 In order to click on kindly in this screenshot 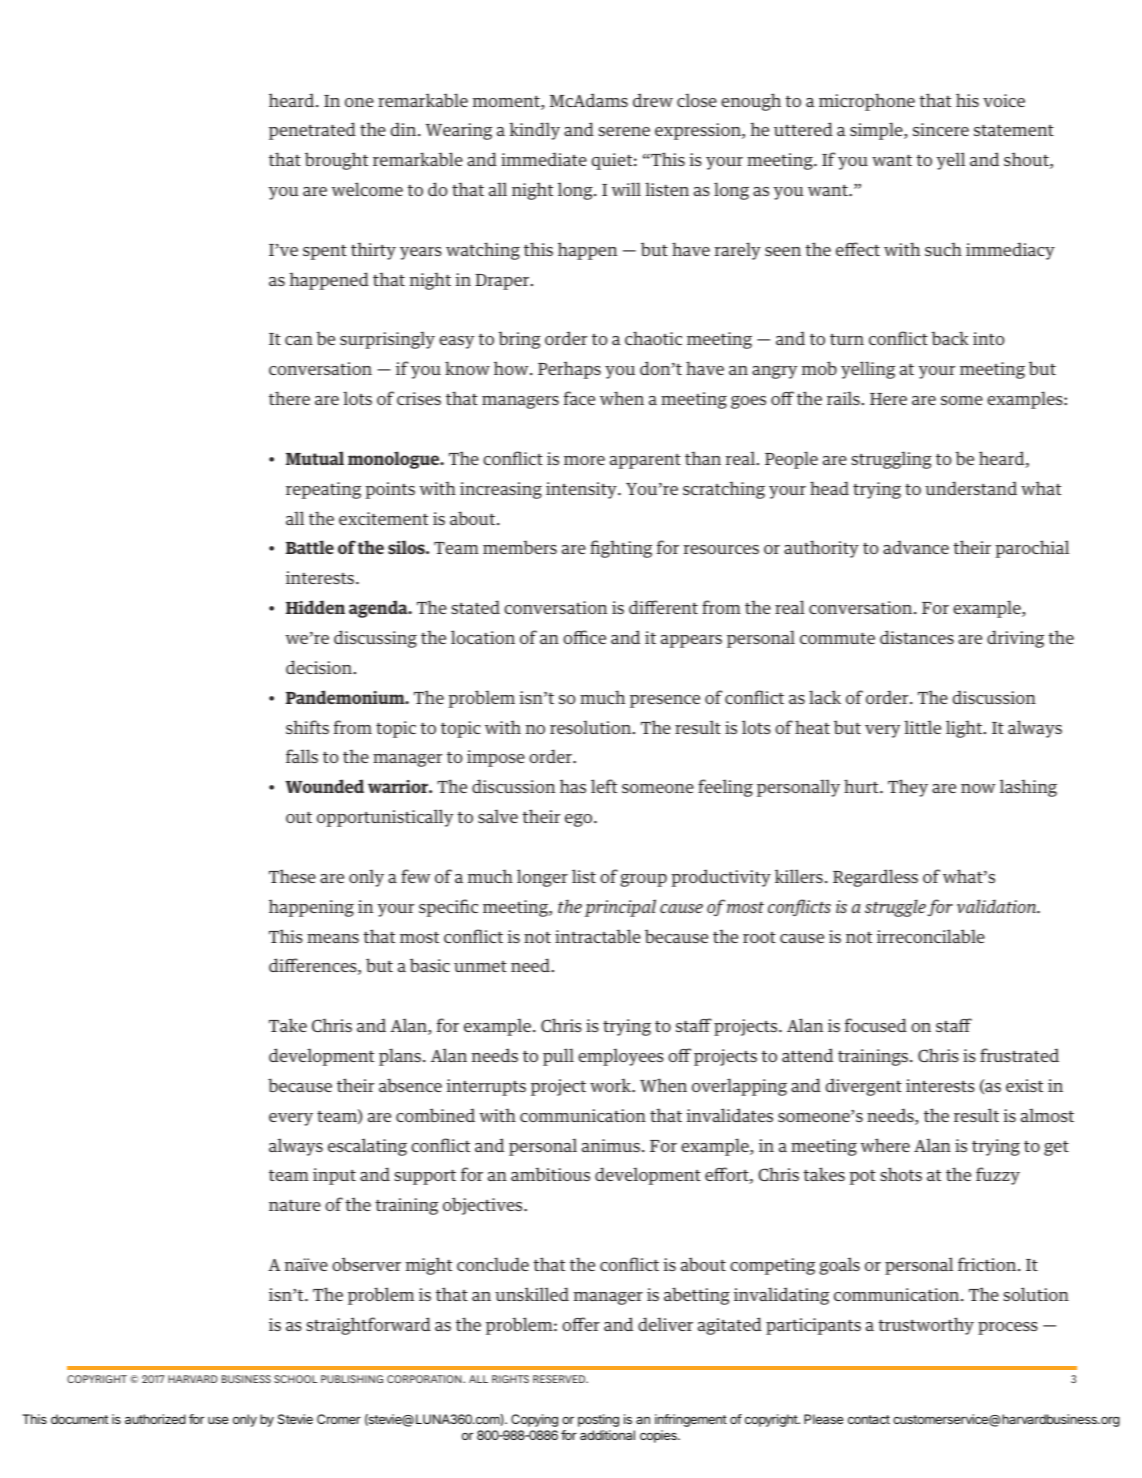, I will do `click(534, 131)`.
